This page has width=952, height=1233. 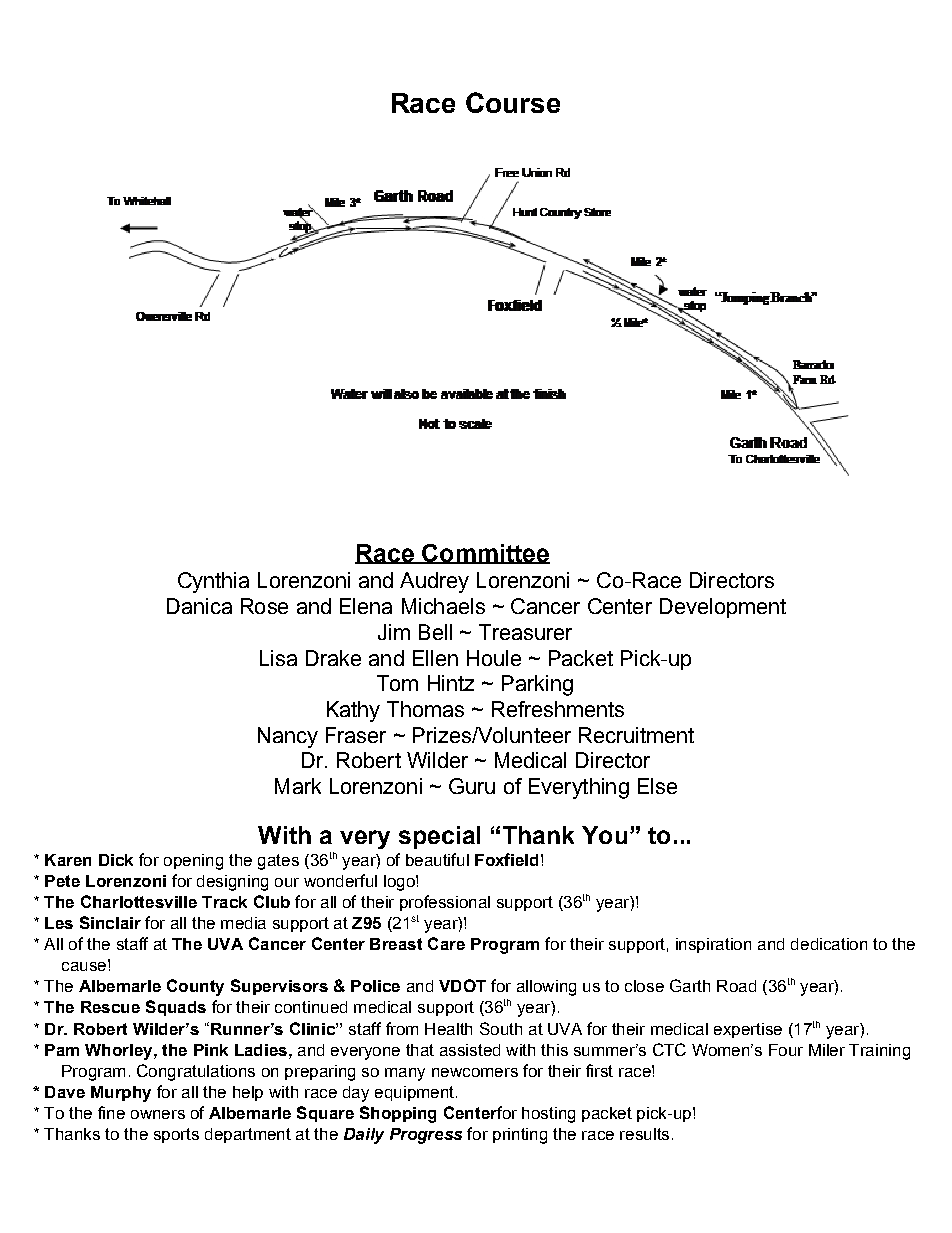 I want to click on Committee, so click(x=485, y=554).
